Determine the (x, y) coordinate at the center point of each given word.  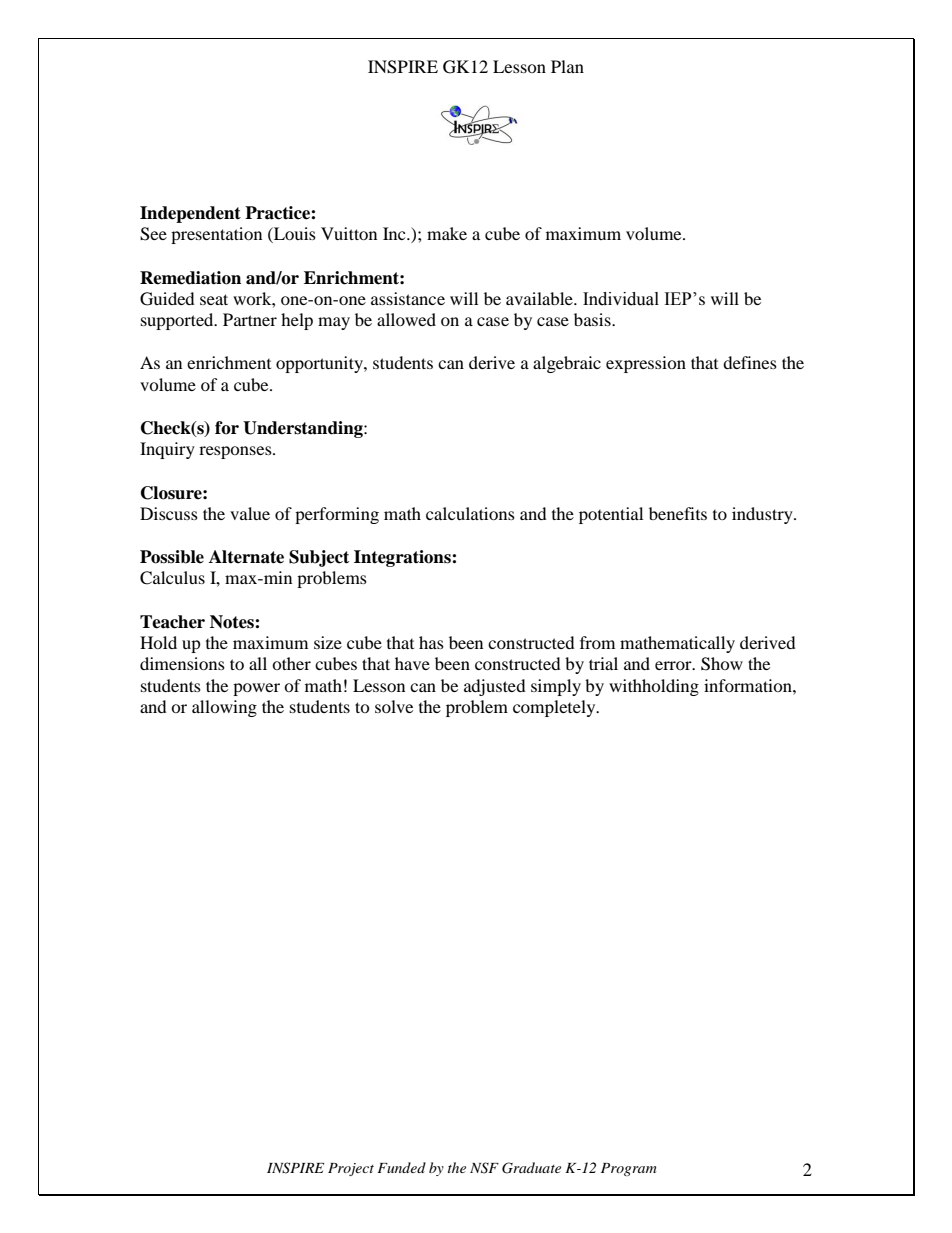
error (674, 665)
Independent (190, 214)
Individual (621, 299)
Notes (233, 622)
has (431, 642)
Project (351, 1169)
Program (629, 1169)
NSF (484, 1168)
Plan (567, 66)
